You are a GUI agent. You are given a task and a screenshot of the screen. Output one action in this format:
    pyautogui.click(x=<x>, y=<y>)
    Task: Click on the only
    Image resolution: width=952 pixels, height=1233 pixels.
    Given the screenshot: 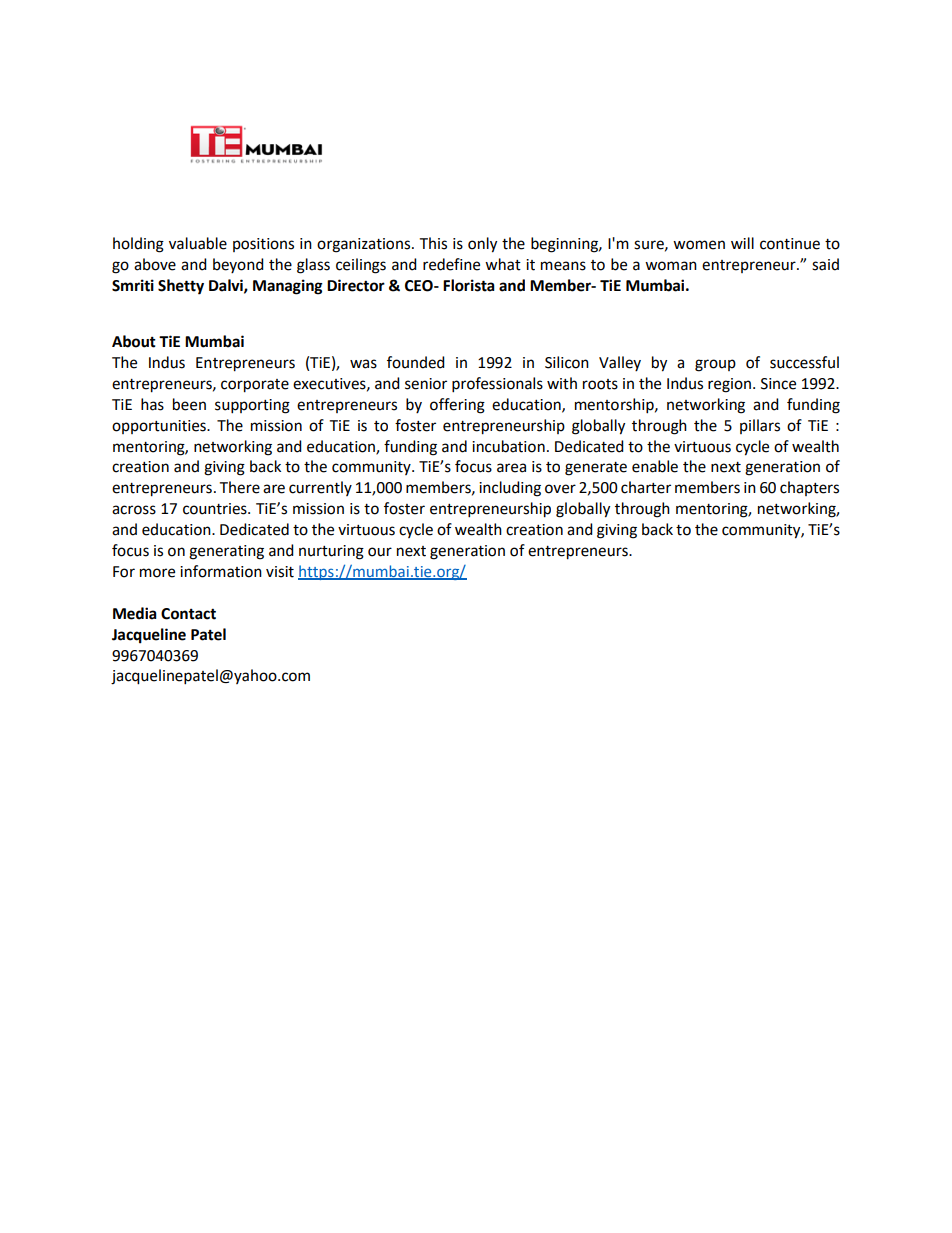 What is the action you would take?
    pyautogui.click(x=482, y=245)
